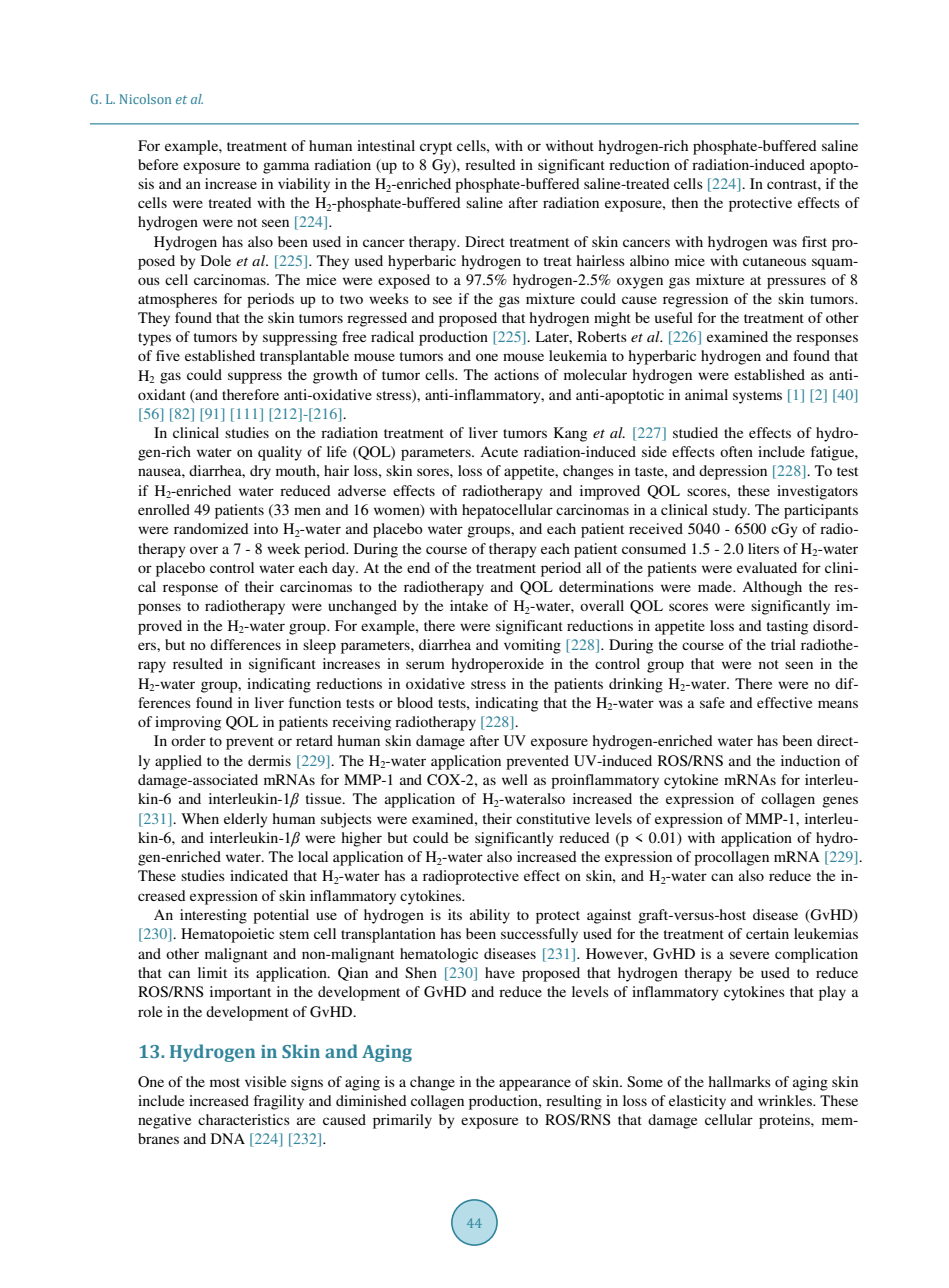 This screenshot has width=949, height=1288. Describe the element at coordinates (286, 168) in the screenshot. I see `gamma` at that location.
